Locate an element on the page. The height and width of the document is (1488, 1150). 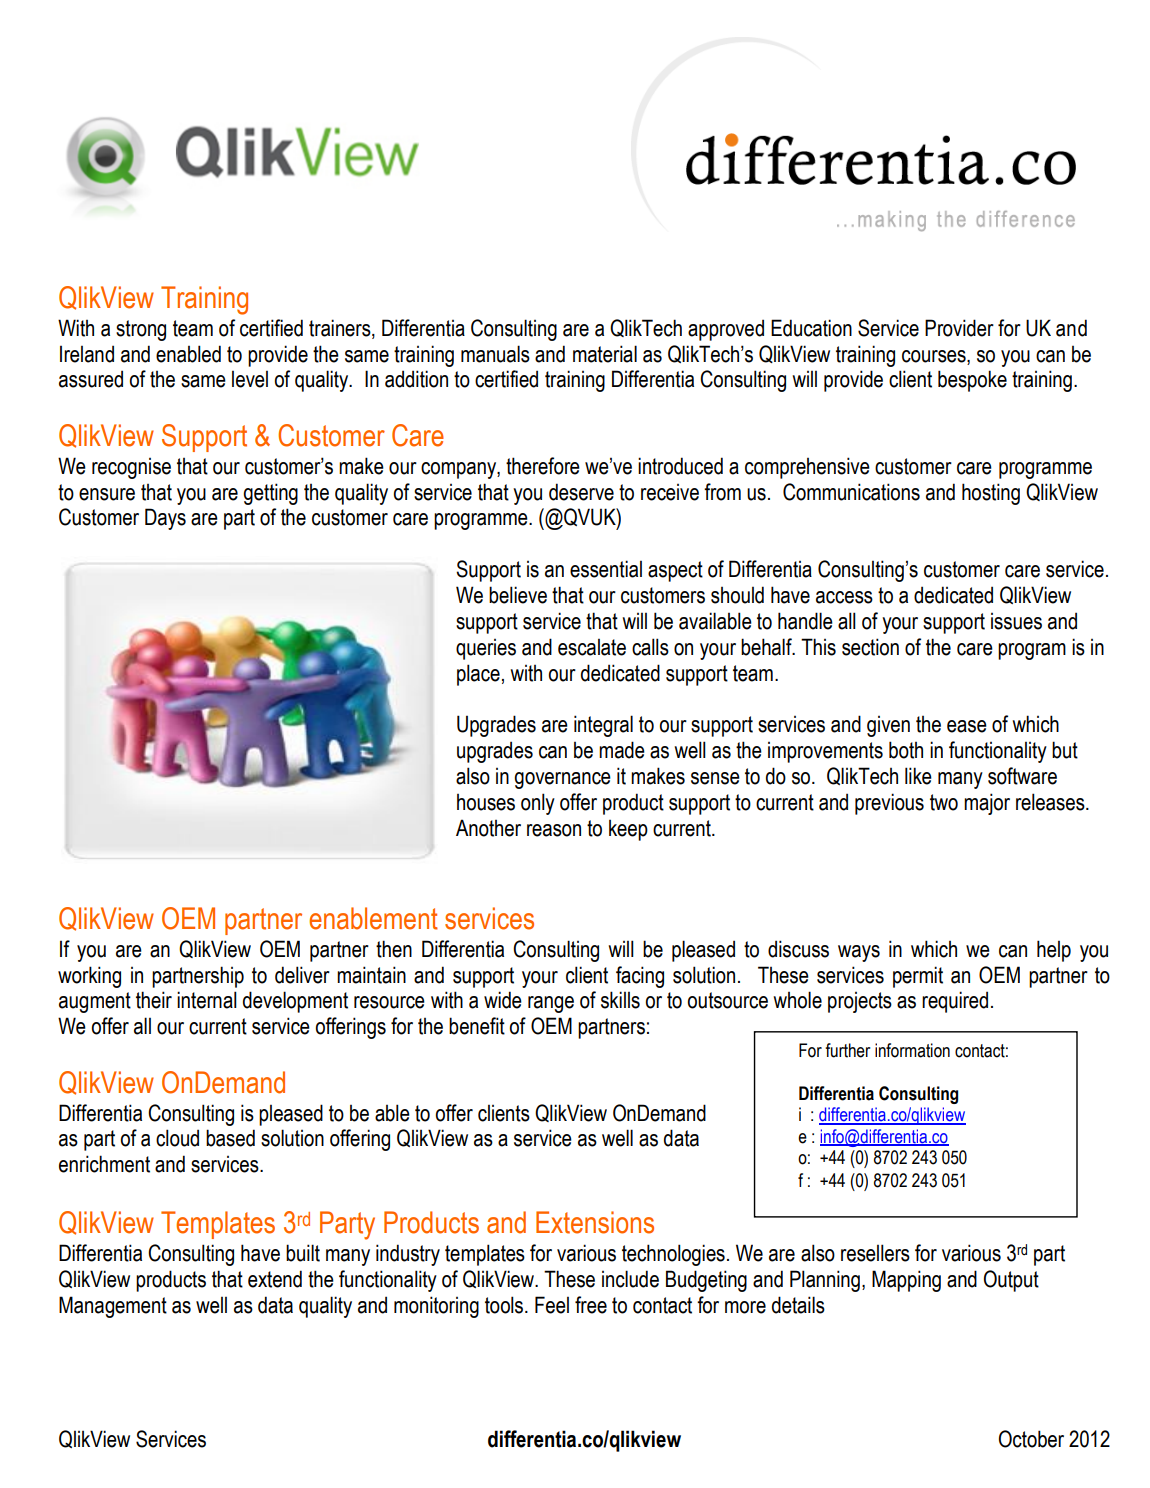
courses is located at coordinates (935, 356).
